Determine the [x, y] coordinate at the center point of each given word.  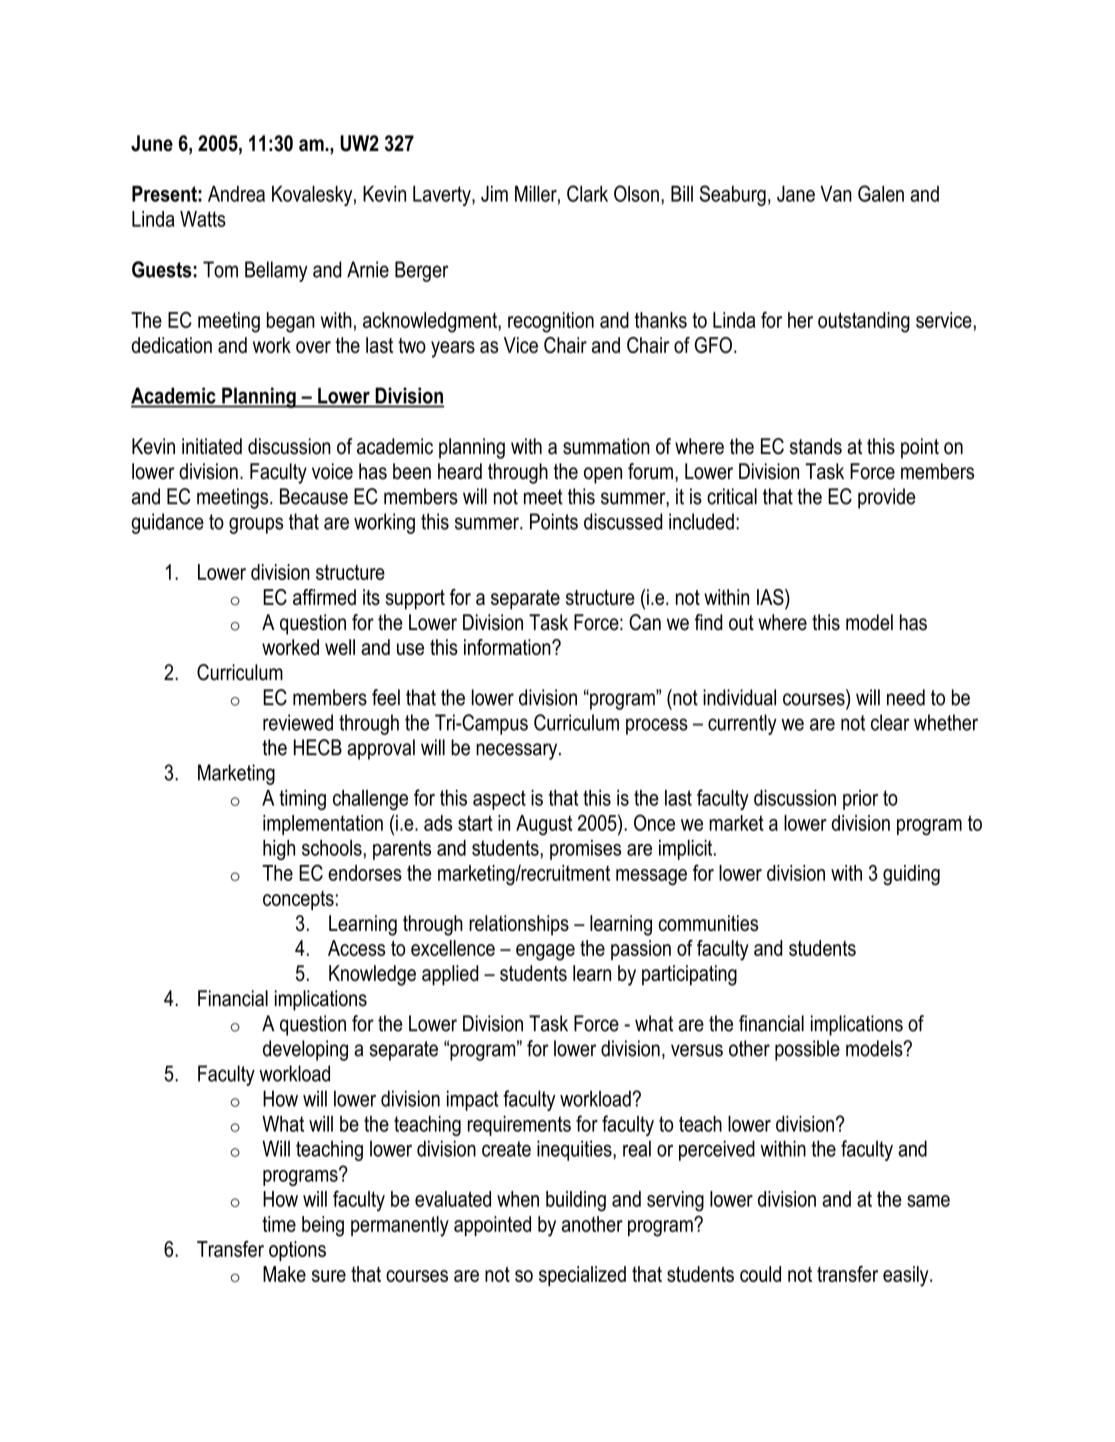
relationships [519, 925]
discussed [623, 521]
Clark [587, 193]
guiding [911, 875]
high [279, 850]
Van [836, 193]
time [279, 1224]
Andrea [236, 194]
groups [256, 525]
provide [887, 498]
